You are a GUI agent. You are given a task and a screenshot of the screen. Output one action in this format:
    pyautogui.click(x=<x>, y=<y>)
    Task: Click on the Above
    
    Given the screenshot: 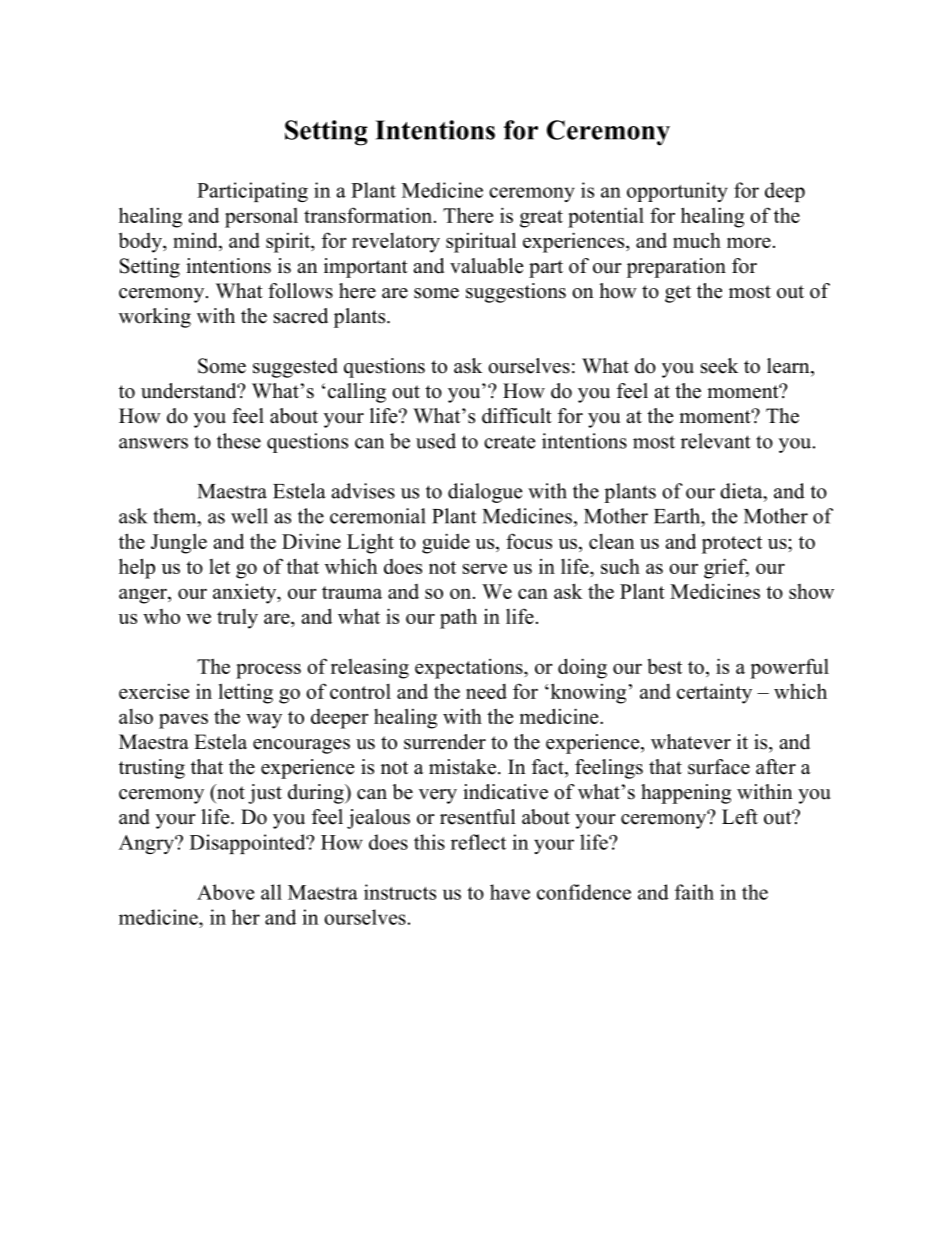 What is the action you would take?
    pyautogui.click(x=225, y=892)
